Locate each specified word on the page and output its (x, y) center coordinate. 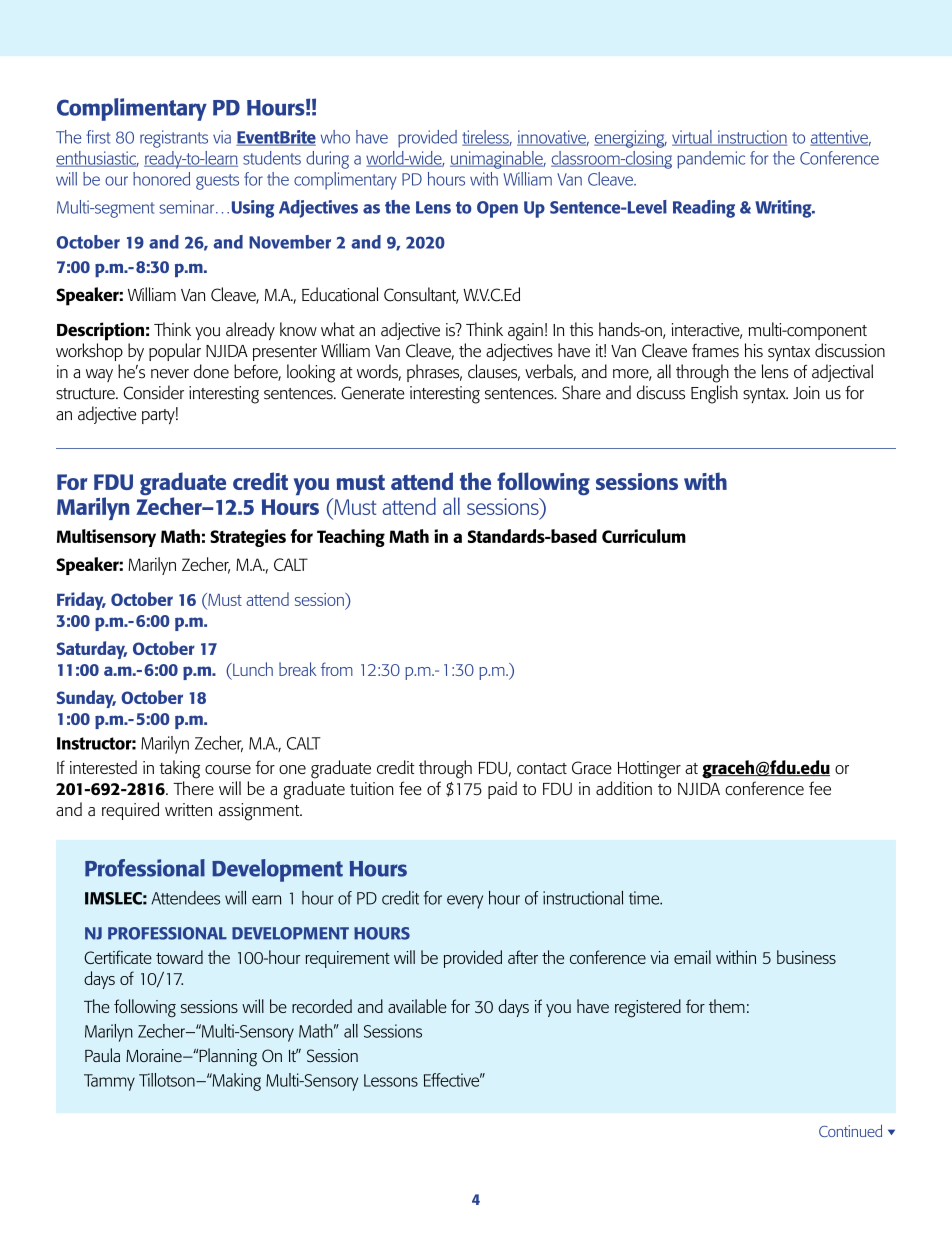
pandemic (711, 160)
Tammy (109, 1082)
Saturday (92, 650)
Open (497, 209)
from (337, 669)
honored (161, 179)
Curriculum (644, 536)
